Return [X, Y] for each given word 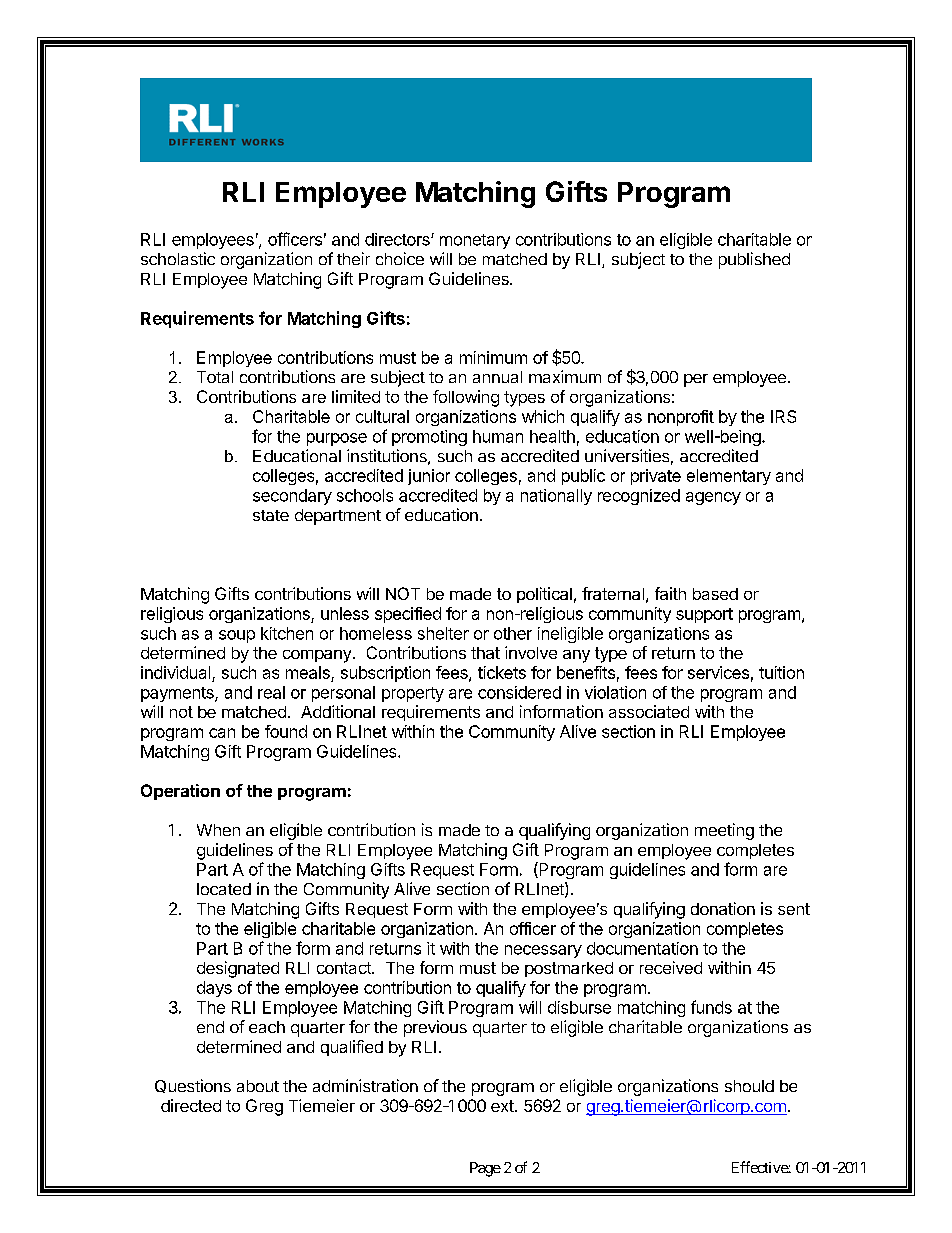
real [271, 692]
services [718, 672]
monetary [475, 241]
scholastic [178, 258]
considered [519, 692]
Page [485, 1169]
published [754, 260]
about [258, 1086]
